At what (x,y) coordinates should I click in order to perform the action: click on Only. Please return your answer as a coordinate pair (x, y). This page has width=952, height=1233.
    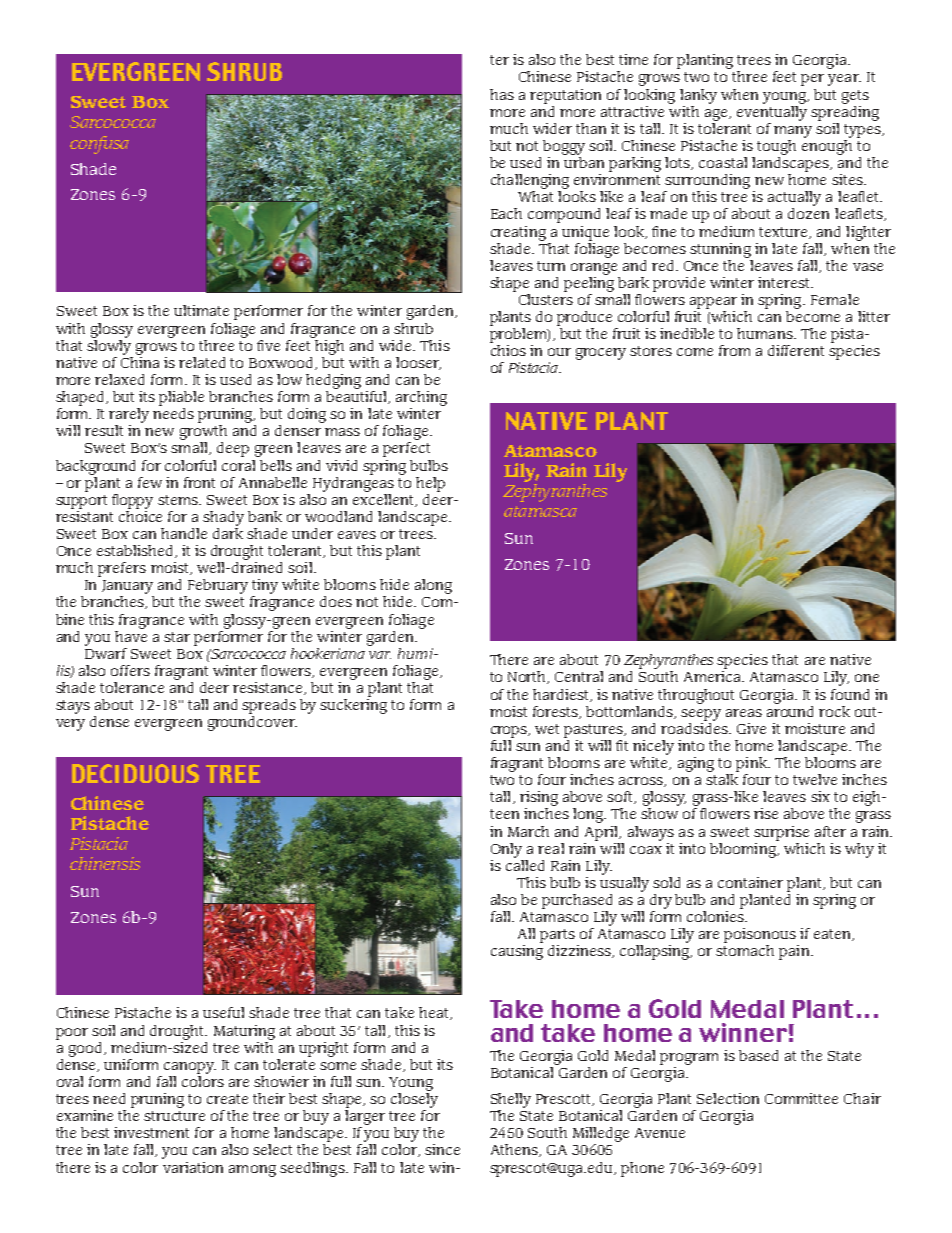
    Looking at the image, I should click on (506, 850).
